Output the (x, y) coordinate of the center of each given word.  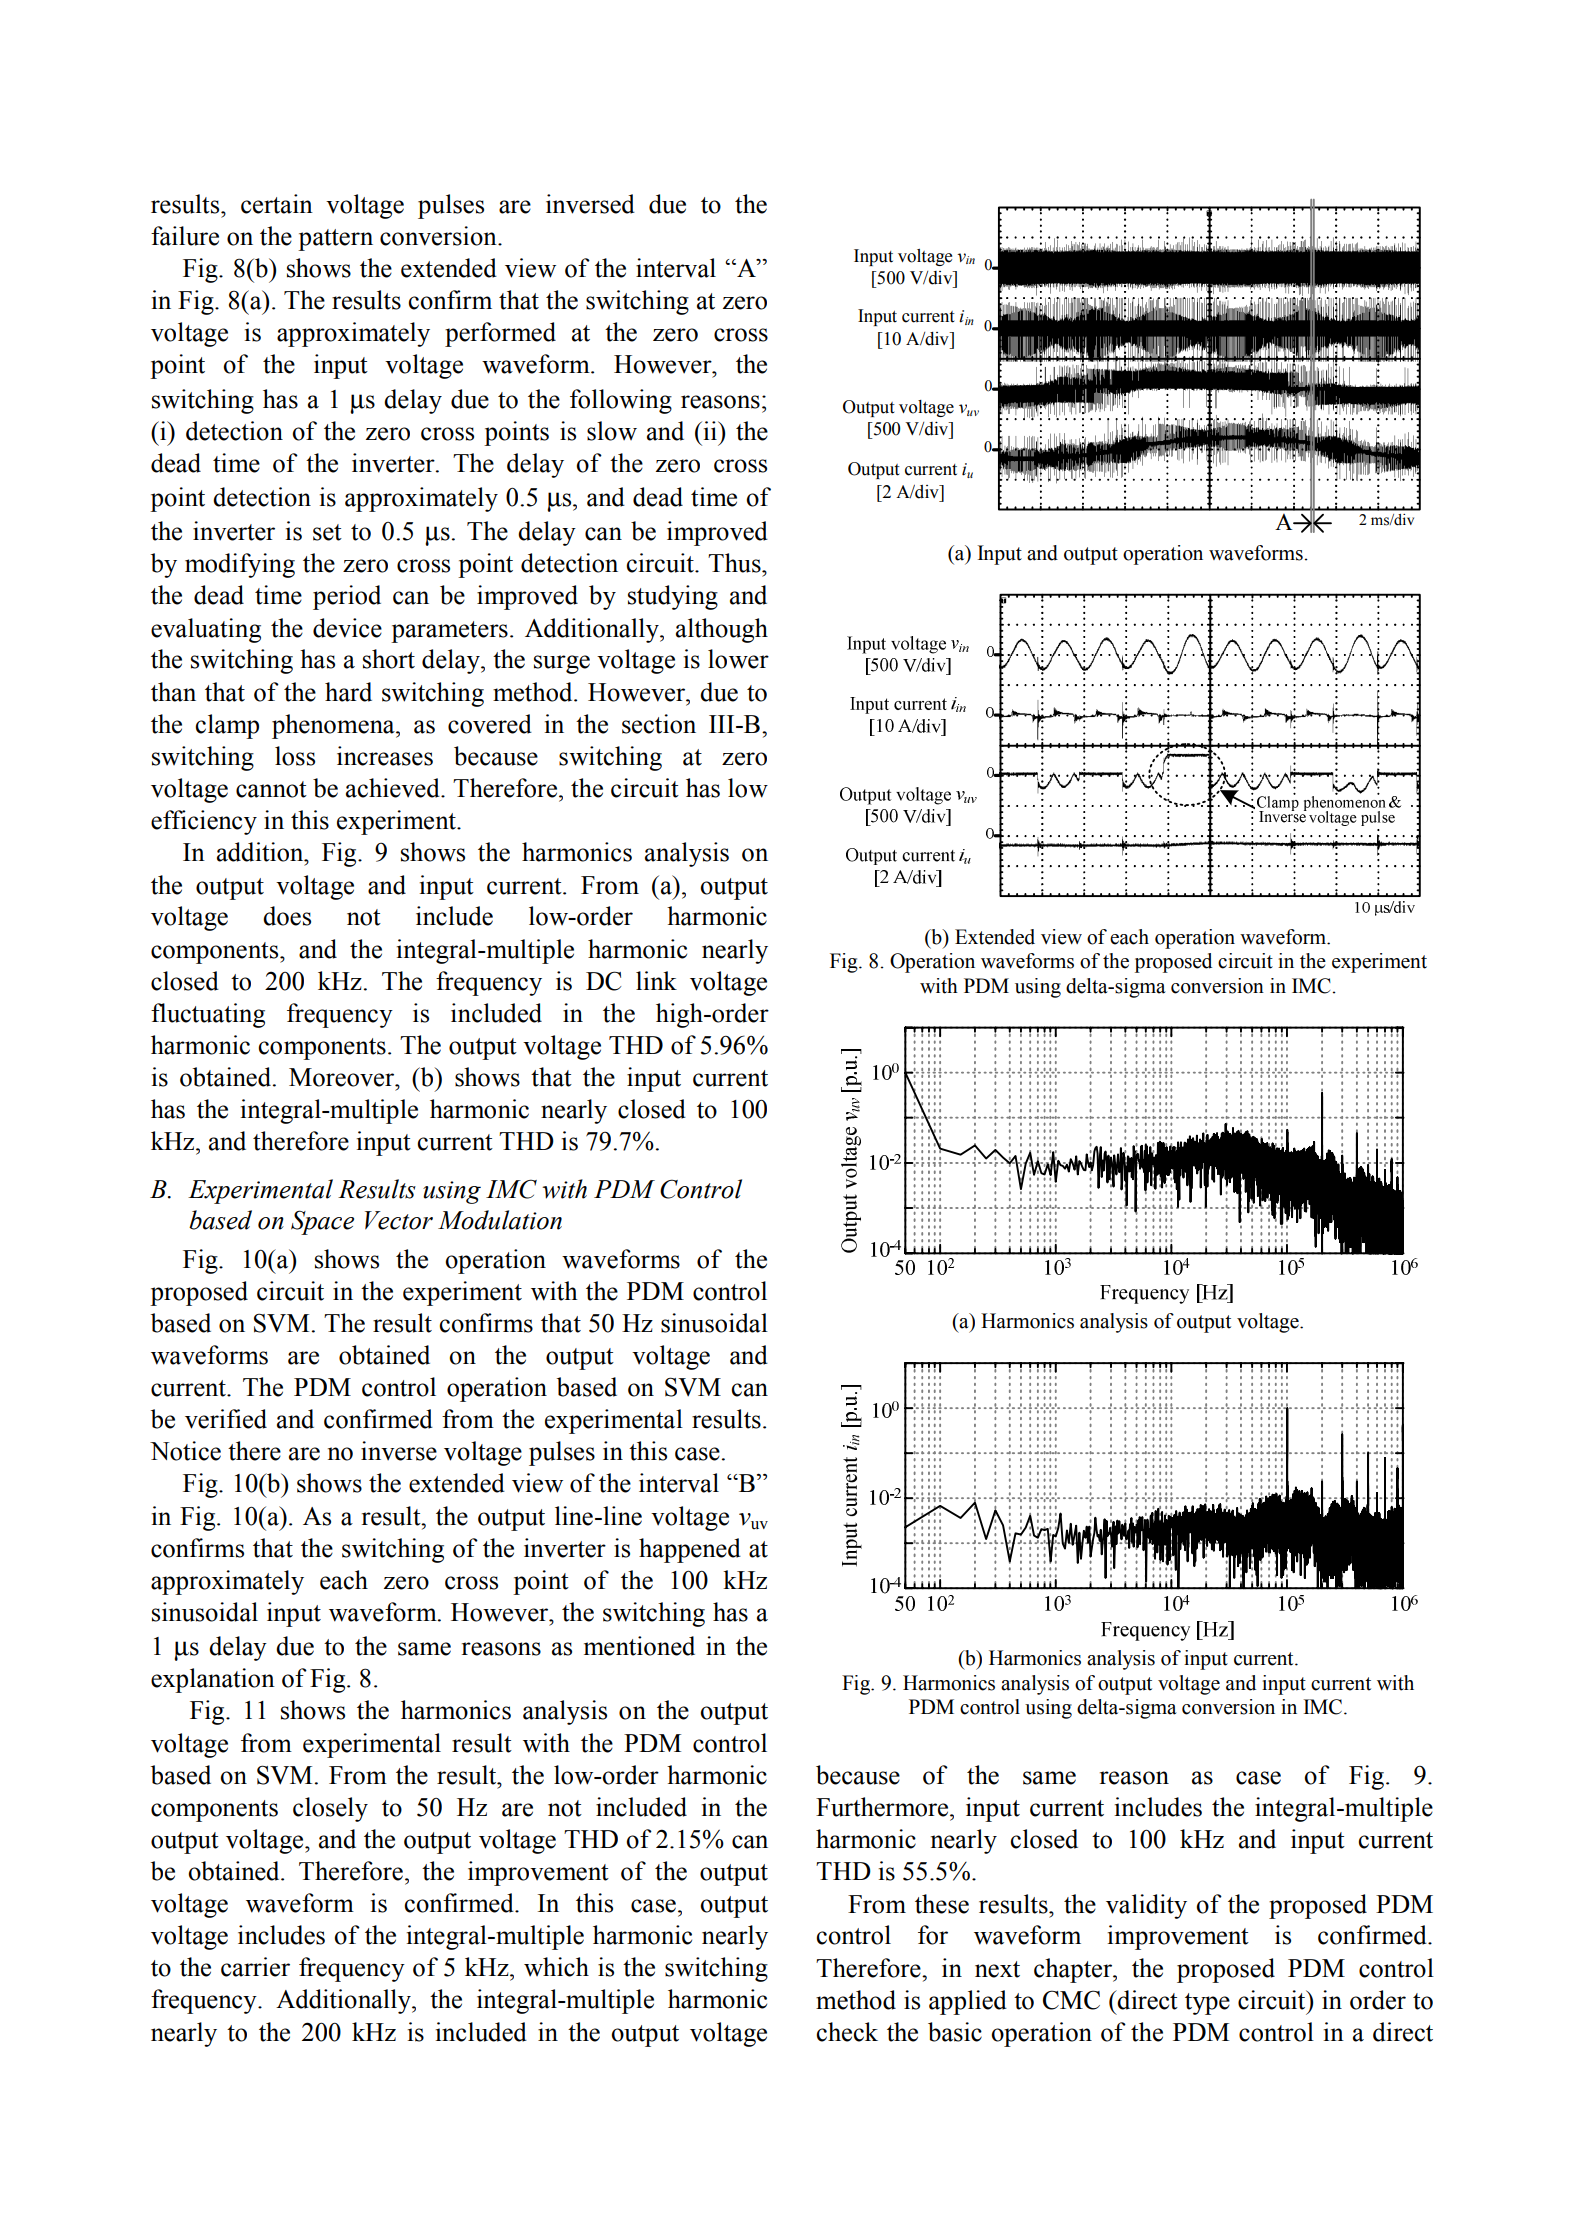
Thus (735, 563)
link (656, 980)
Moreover (343, 1077)
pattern (335, 240)
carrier (255, 1967)
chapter (1074, 1970)
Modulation (500, 1220)
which (556, 1967)
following (621, 401)
